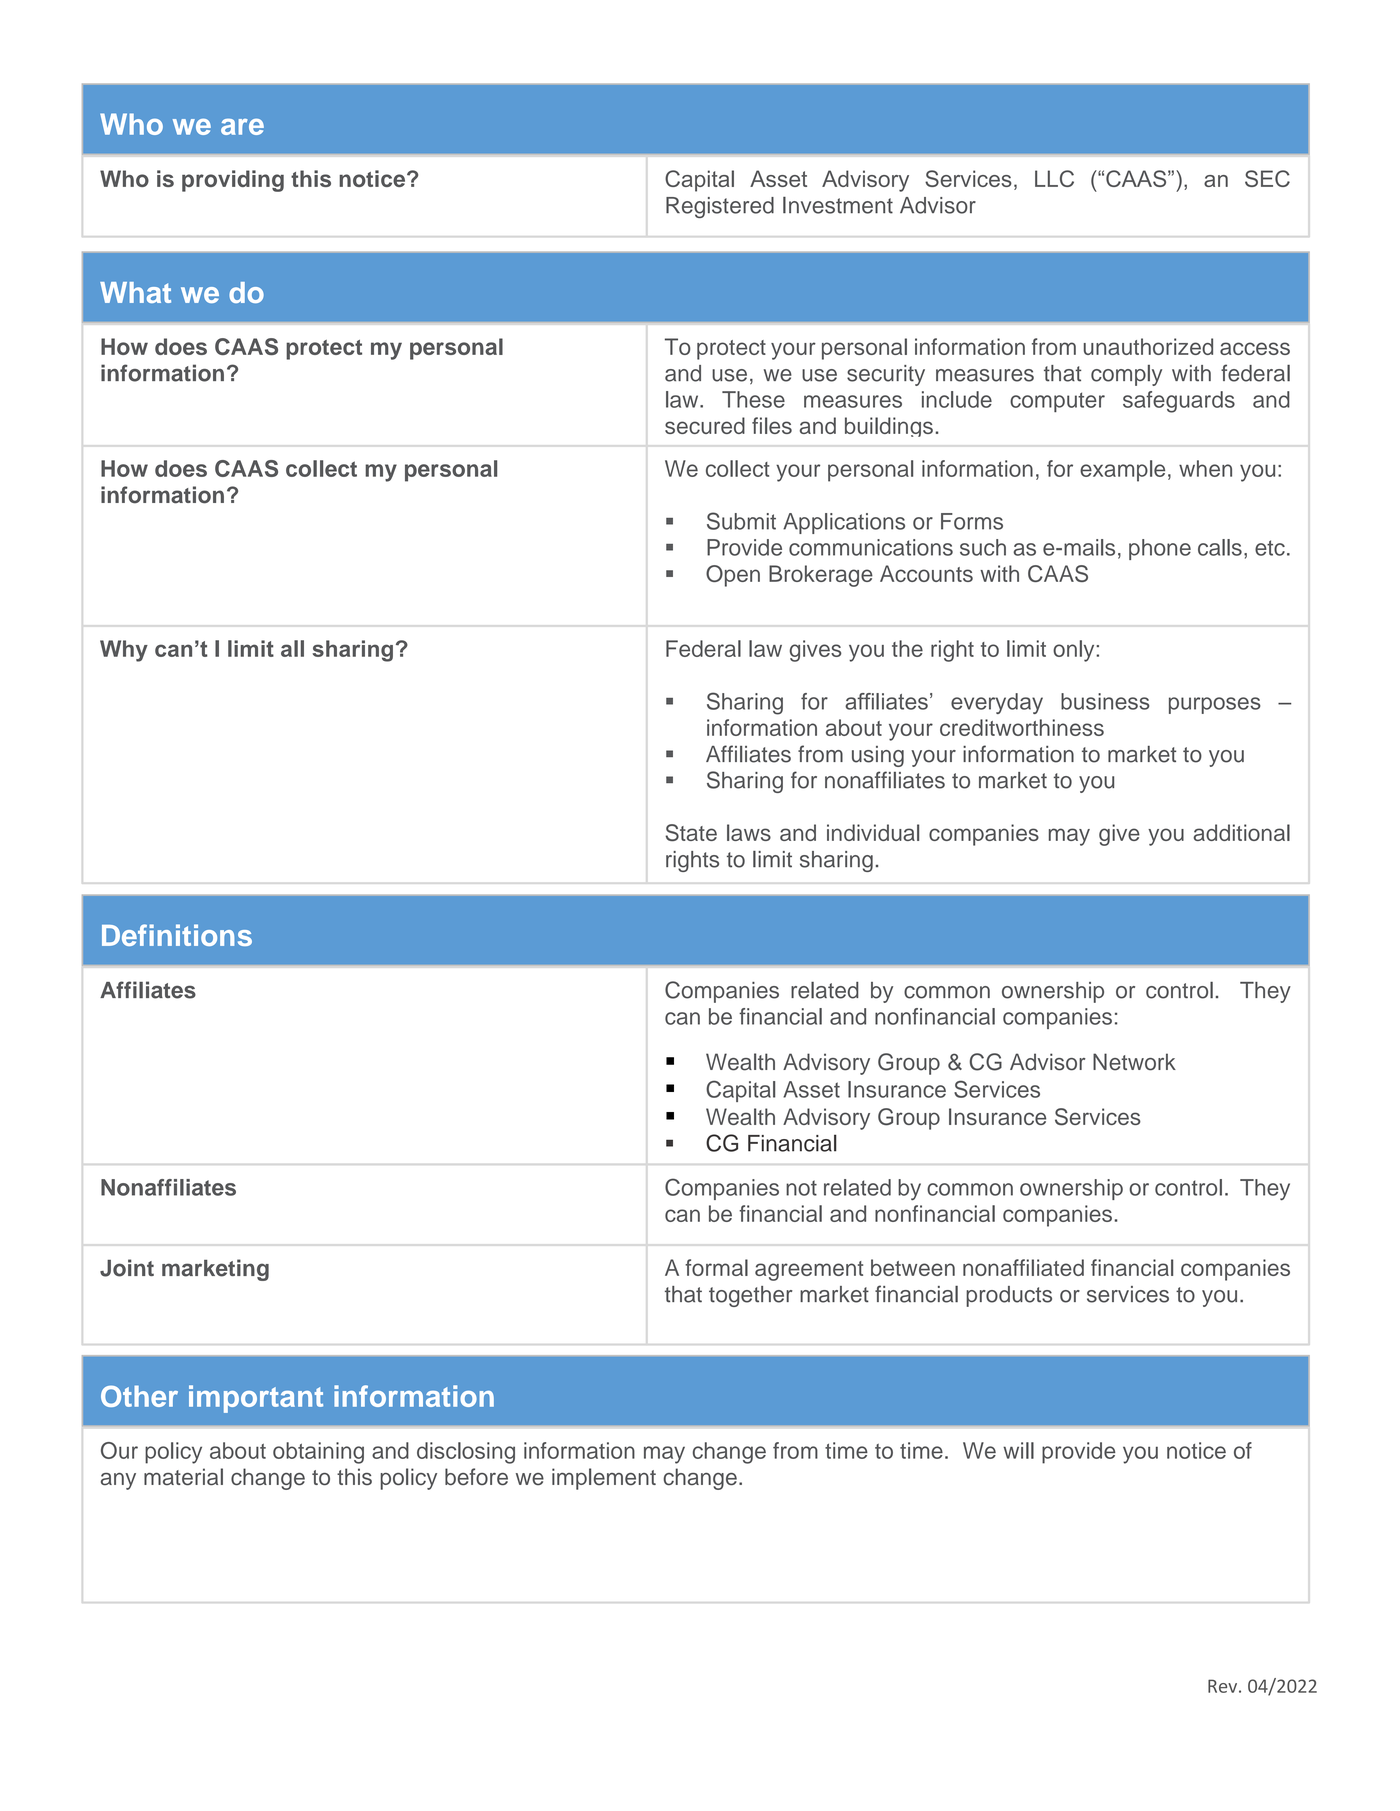 Image resolution: width=1400 pixels, height=1811 pixels. Describe the element at coordinates (1241, 832) in the document. I see `additional` at that location.
